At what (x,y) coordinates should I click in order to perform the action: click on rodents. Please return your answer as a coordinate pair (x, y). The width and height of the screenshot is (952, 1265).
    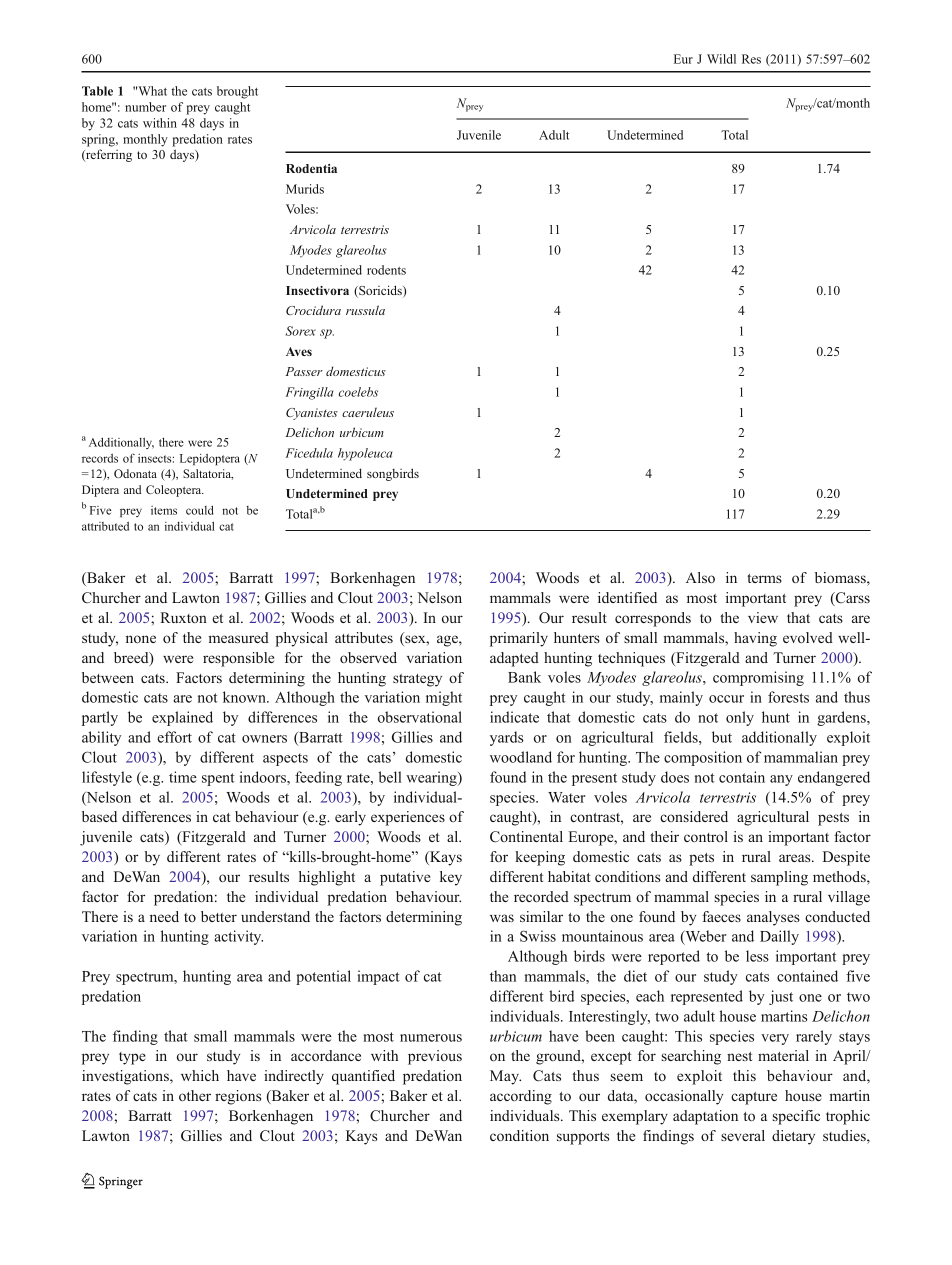
    Looking at the image, I should click on (386, 270).
